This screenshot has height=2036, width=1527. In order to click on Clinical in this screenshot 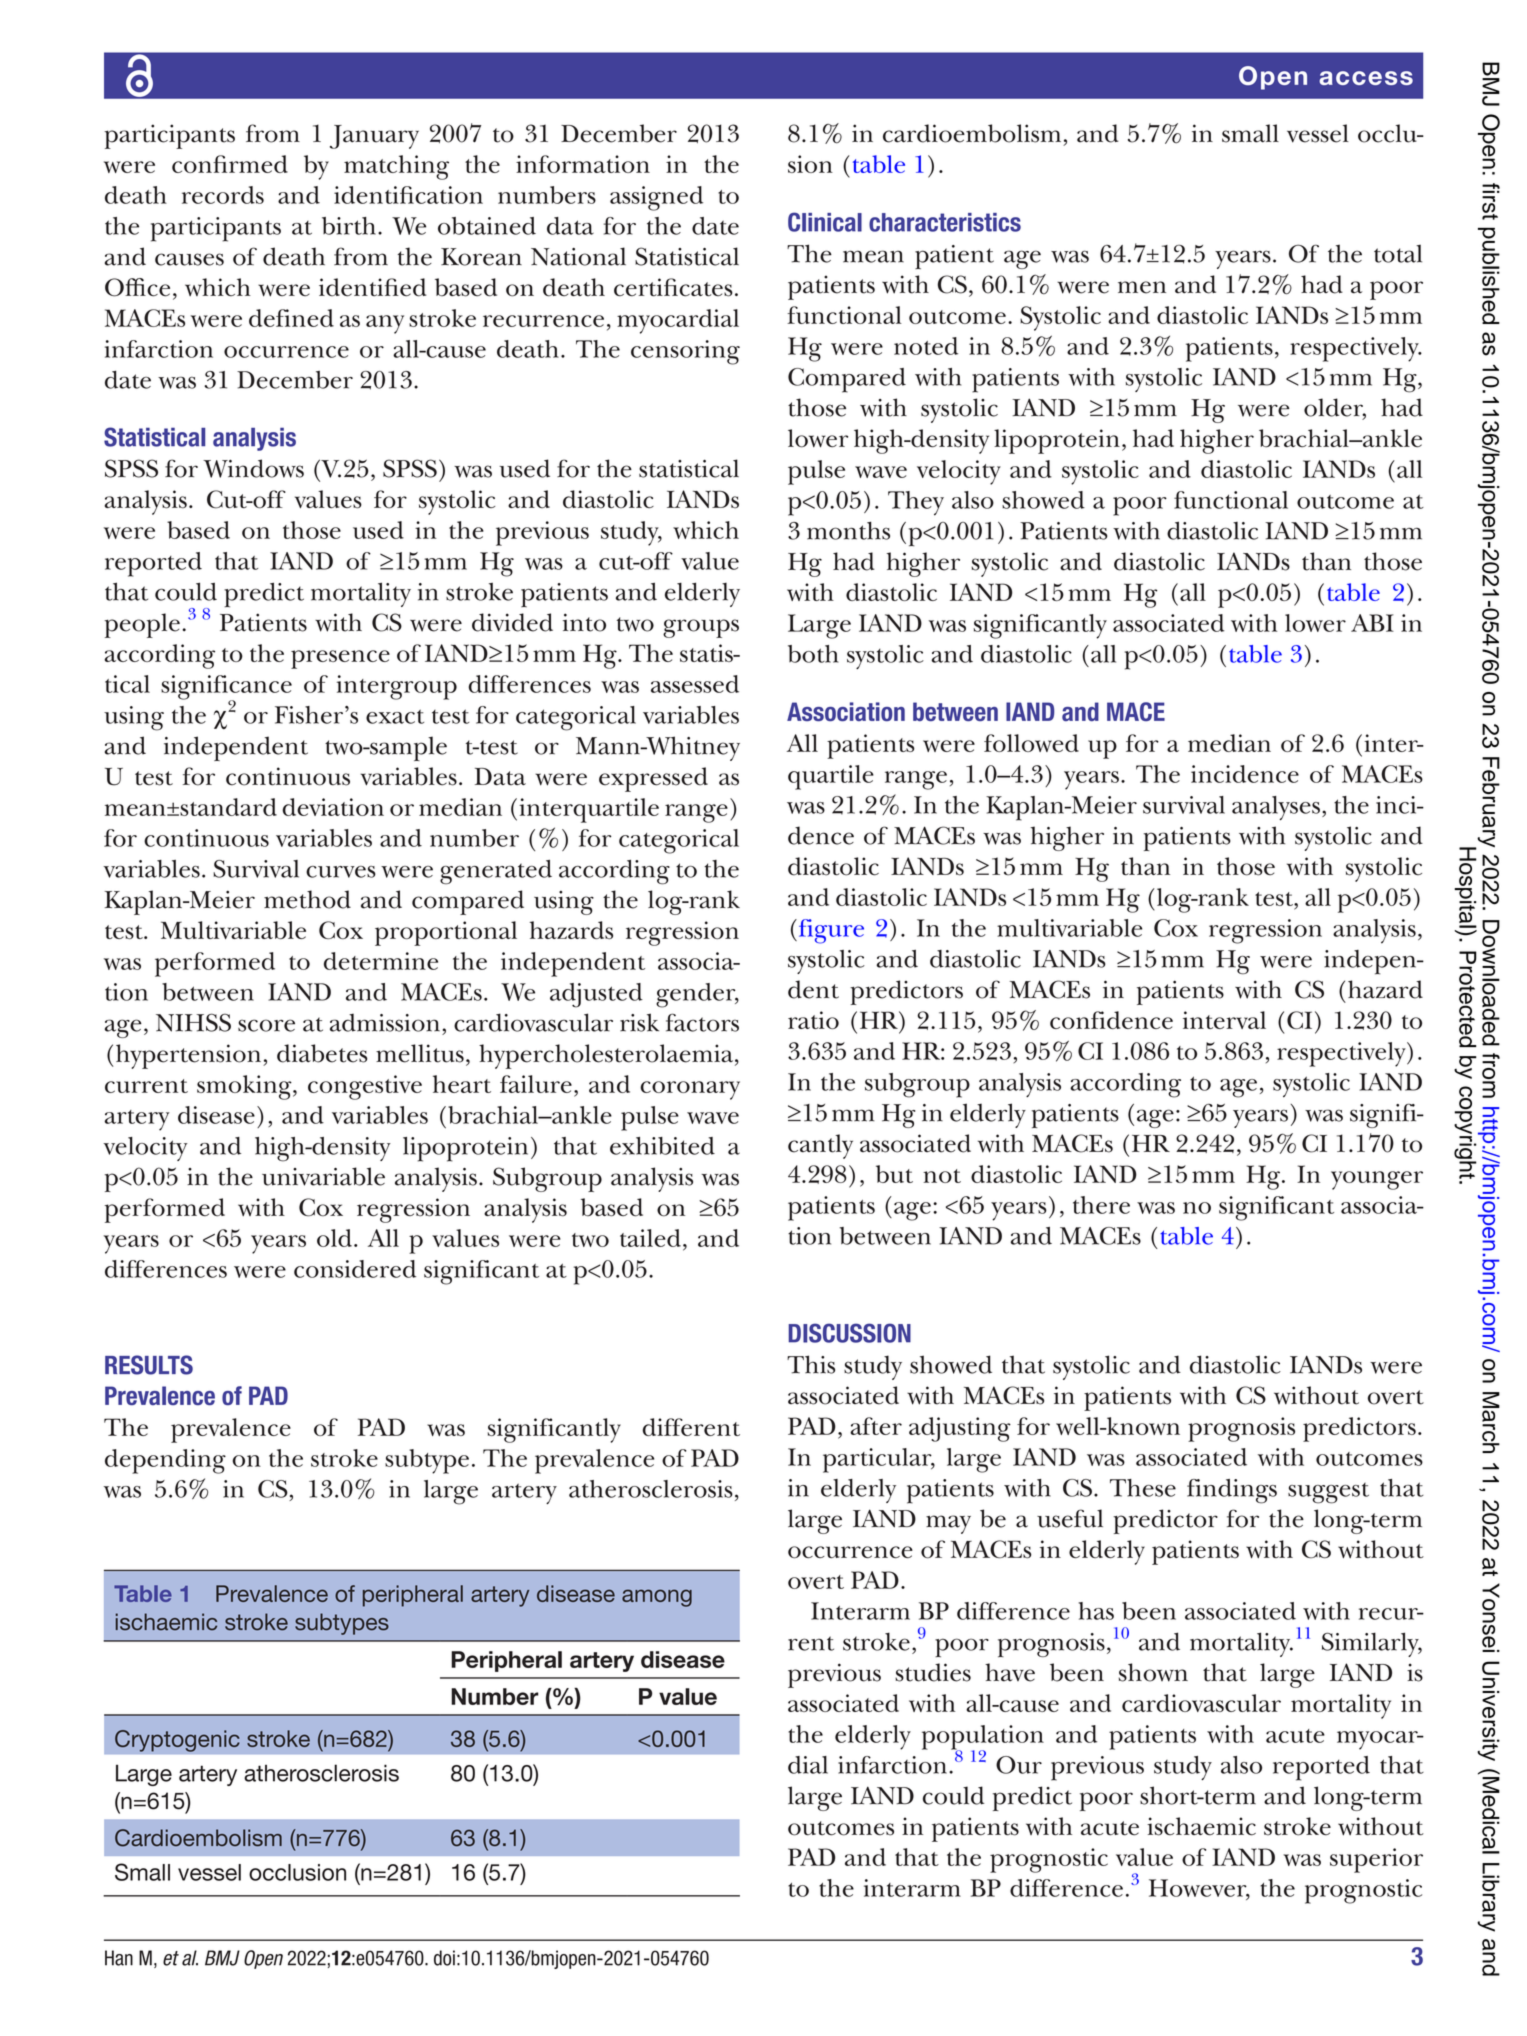, I will do `click(825, 222)`.
